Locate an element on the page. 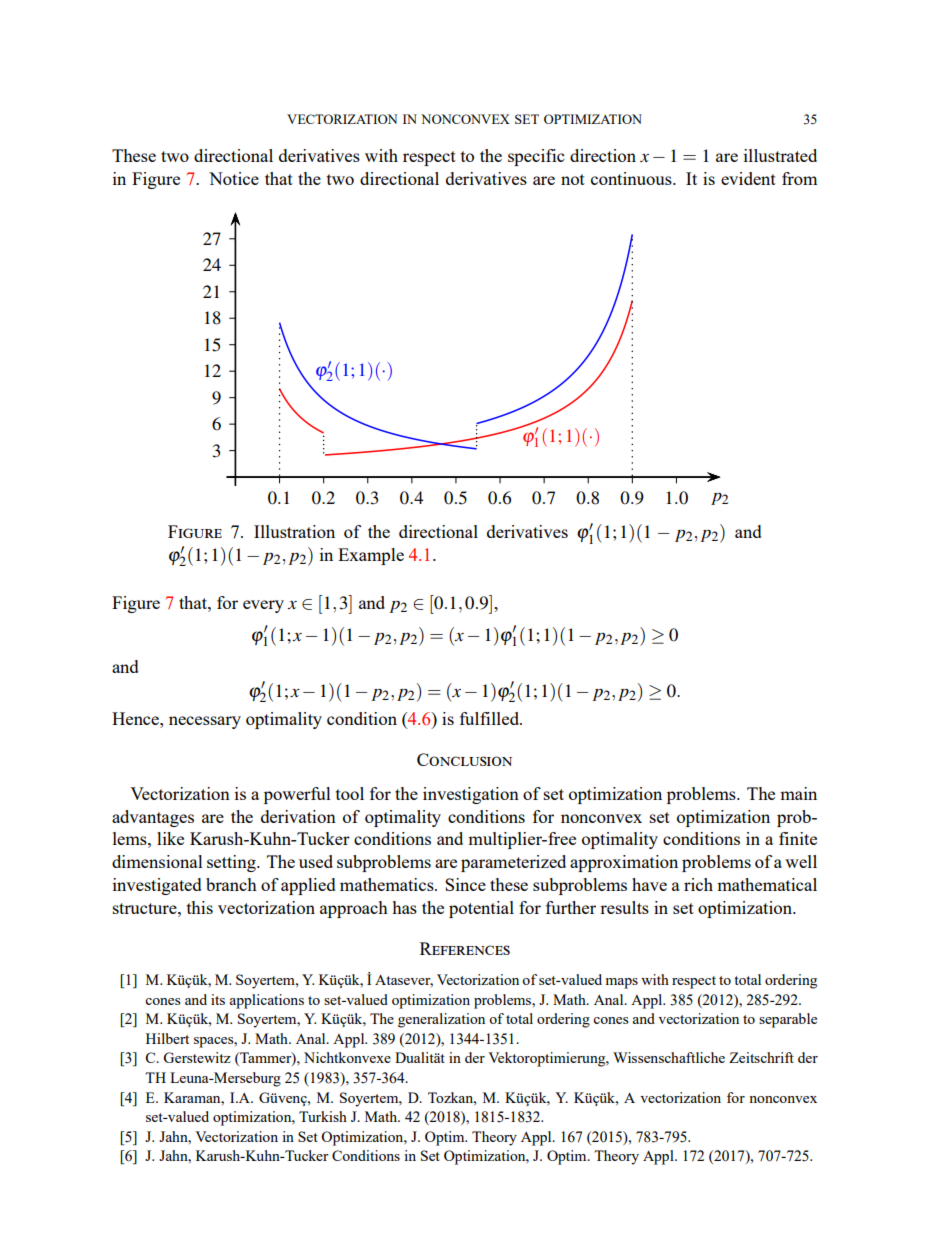 The image size is (952, 1233). Hilbert is located at coordinates (167, 1038).
